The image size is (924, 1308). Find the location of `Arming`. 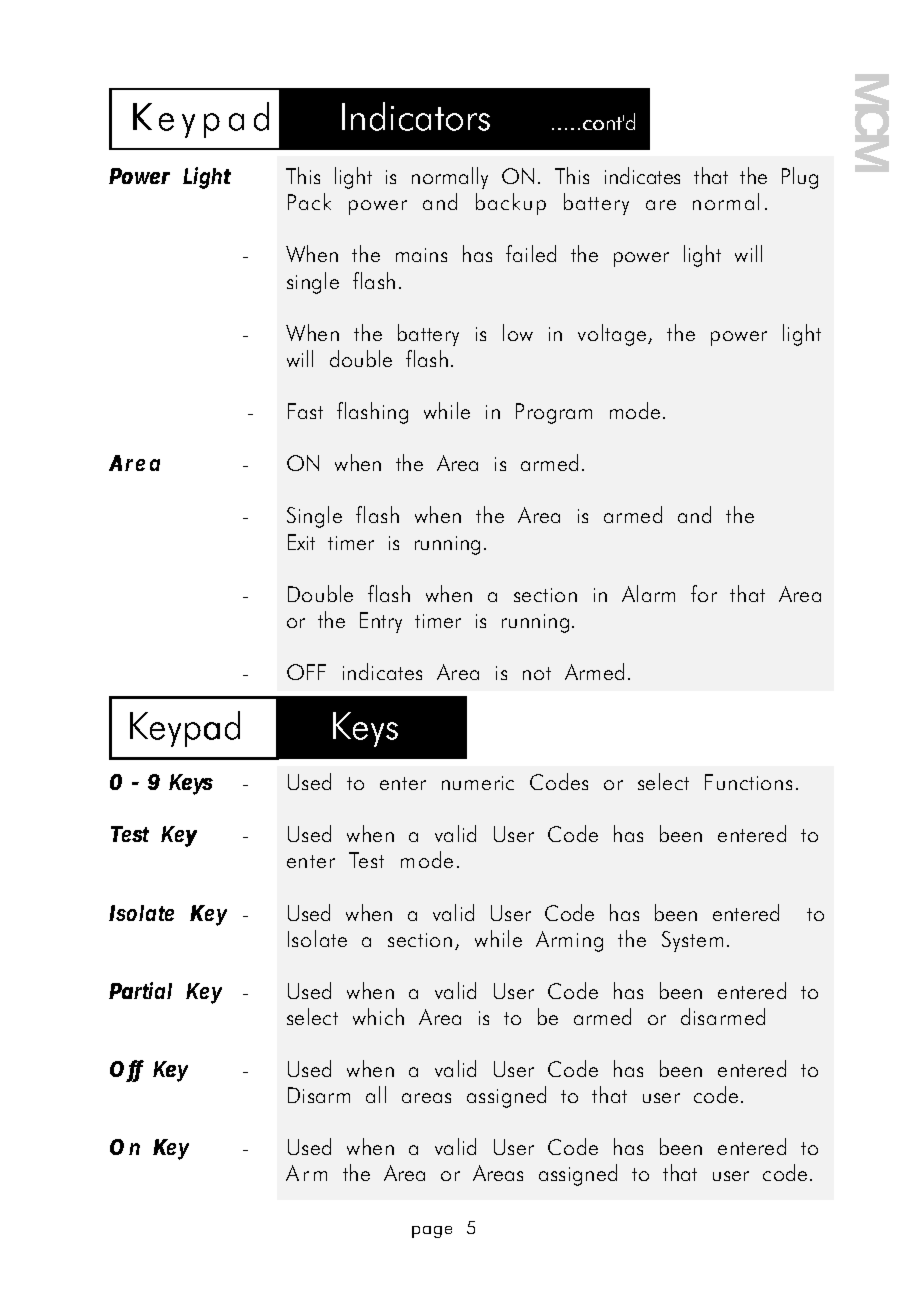

Arming is located at coordinates (569, 941).
